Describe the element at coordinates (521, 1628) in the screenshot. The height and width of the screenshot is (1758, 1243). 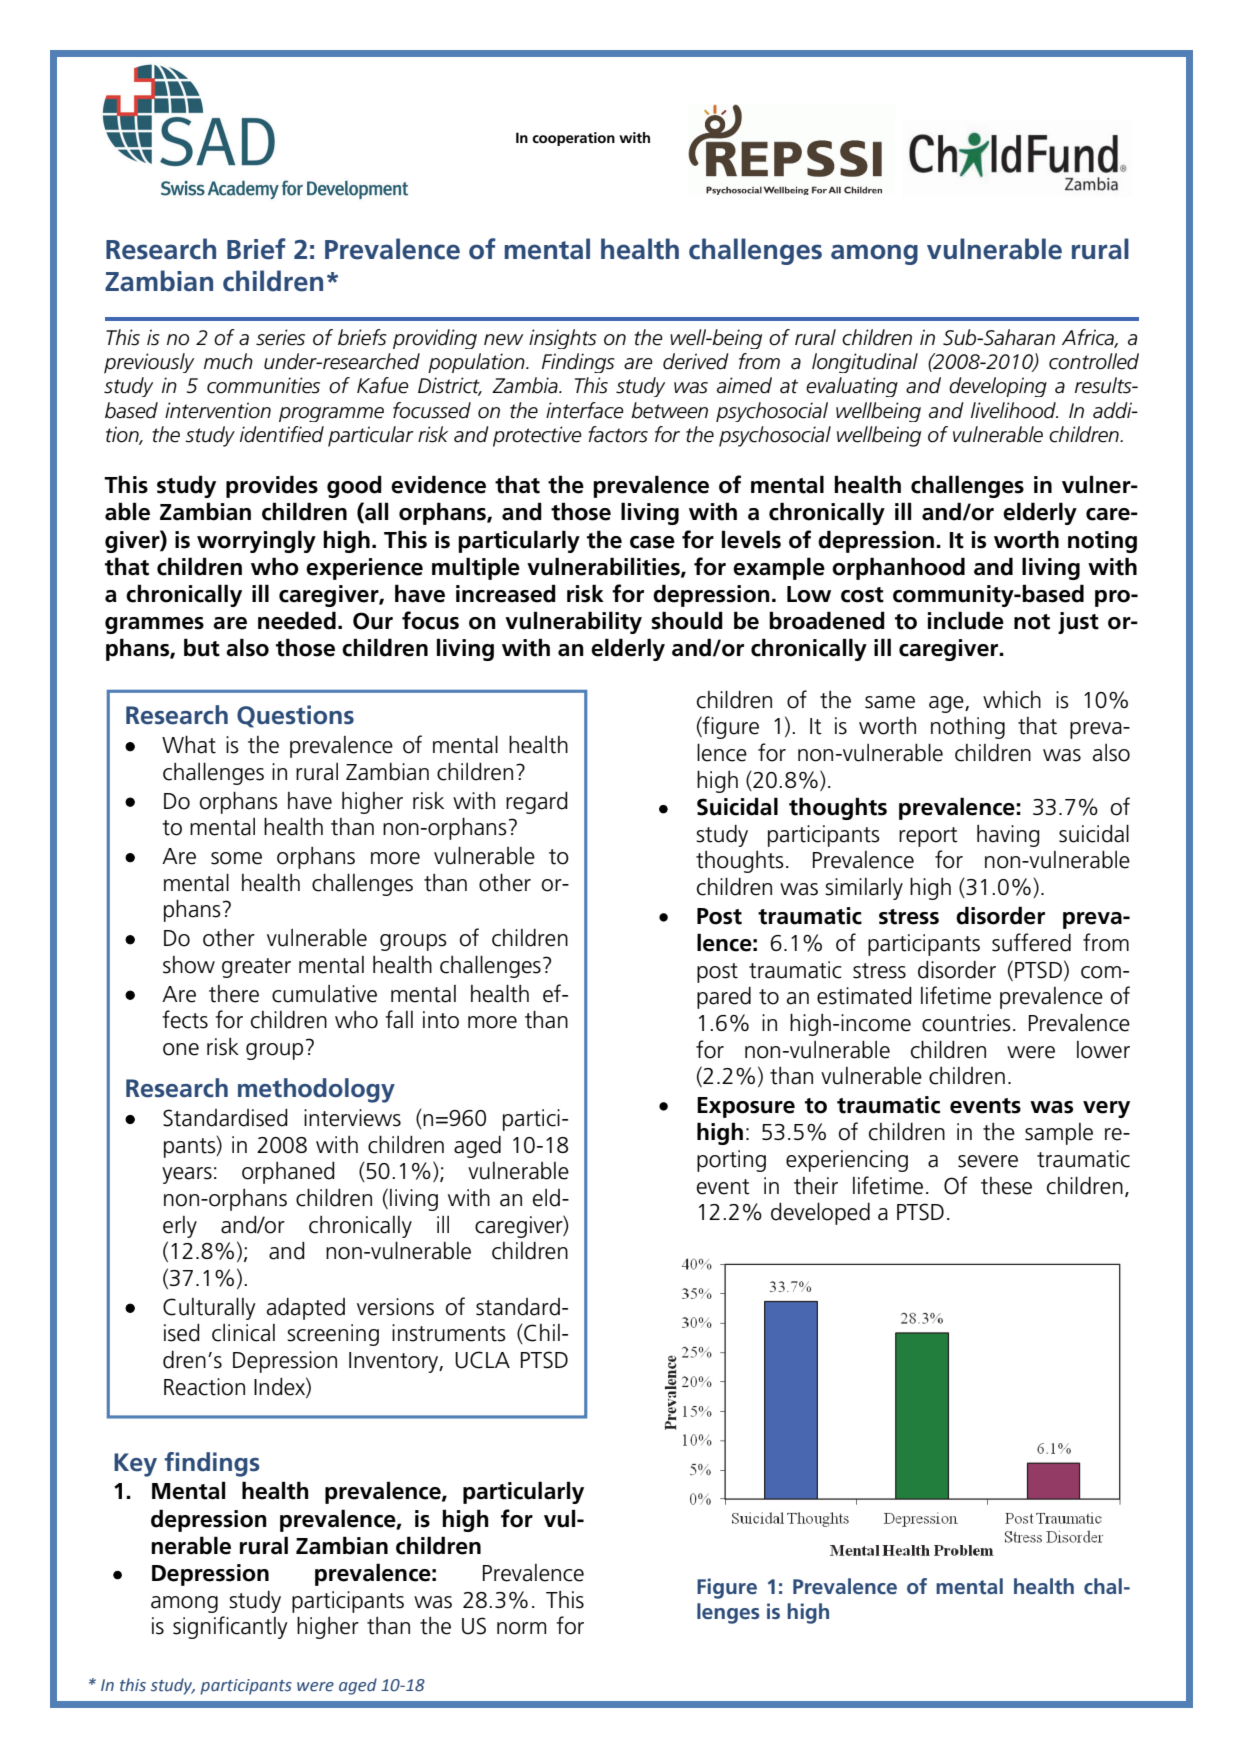
I see `norm` at that location.
